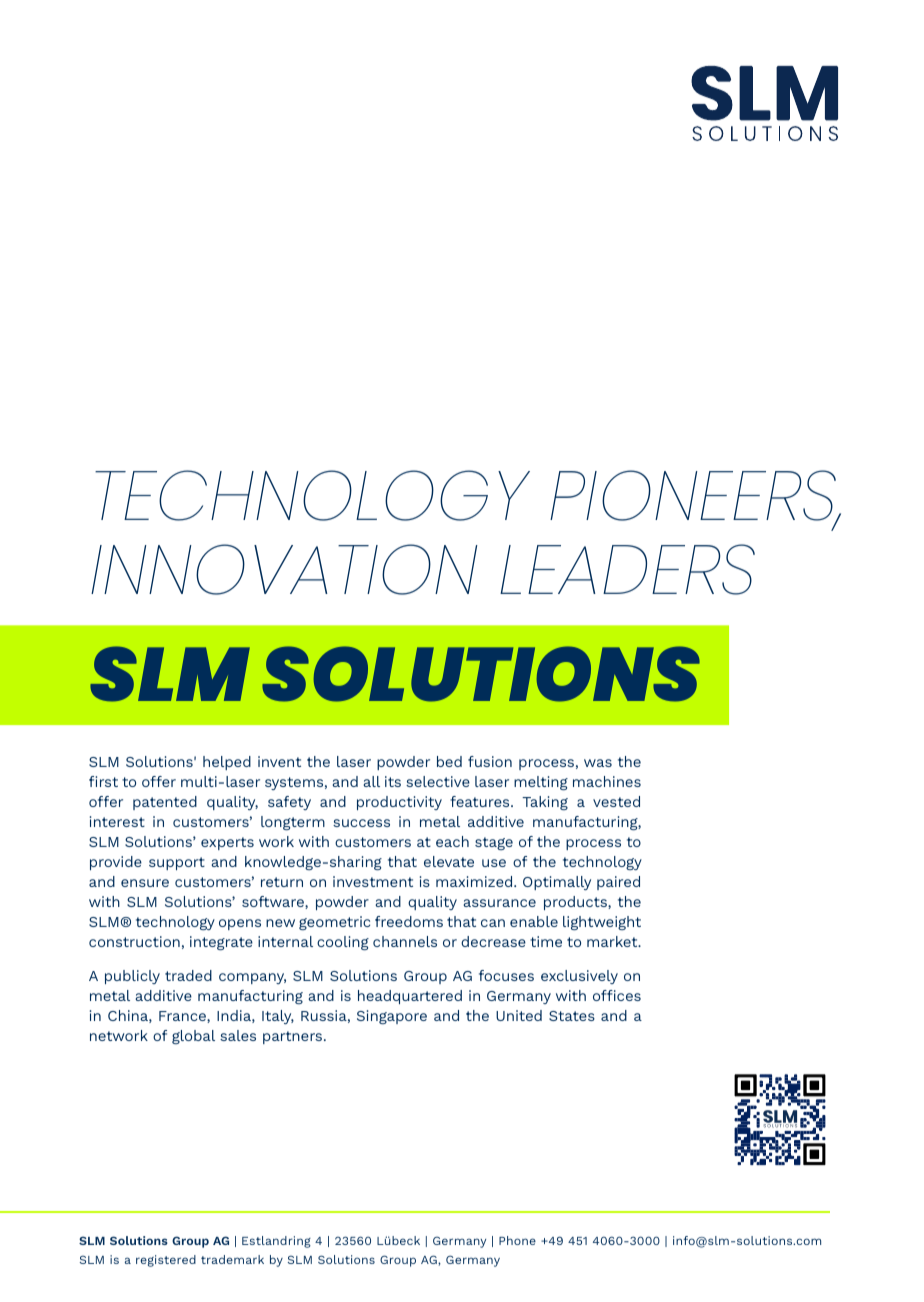 The width and height of the screenshot is (924, 1302). I want to click on INNOVATION, so click(284, 569).
